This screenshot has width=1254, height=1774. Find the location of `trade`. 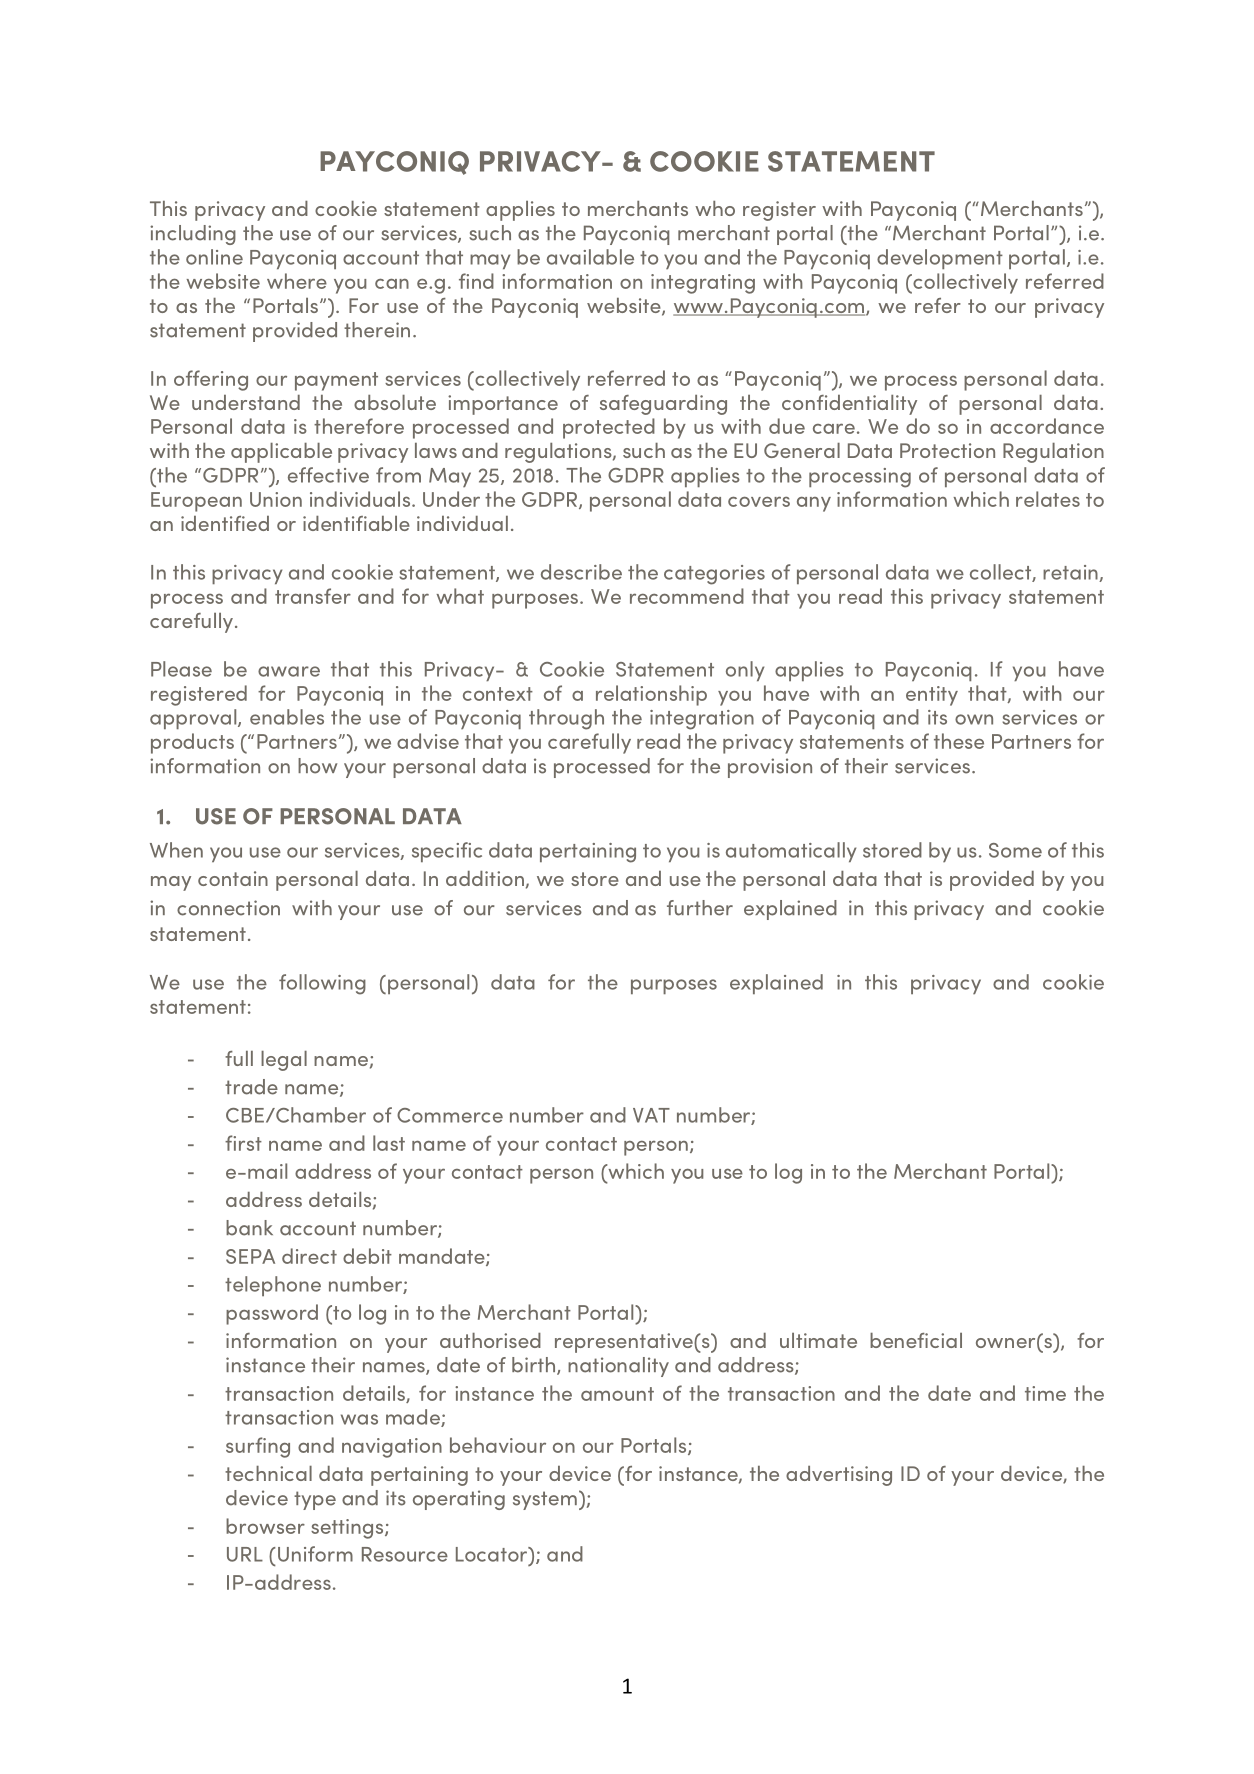

trade is located at coordinates (251, 1087).
